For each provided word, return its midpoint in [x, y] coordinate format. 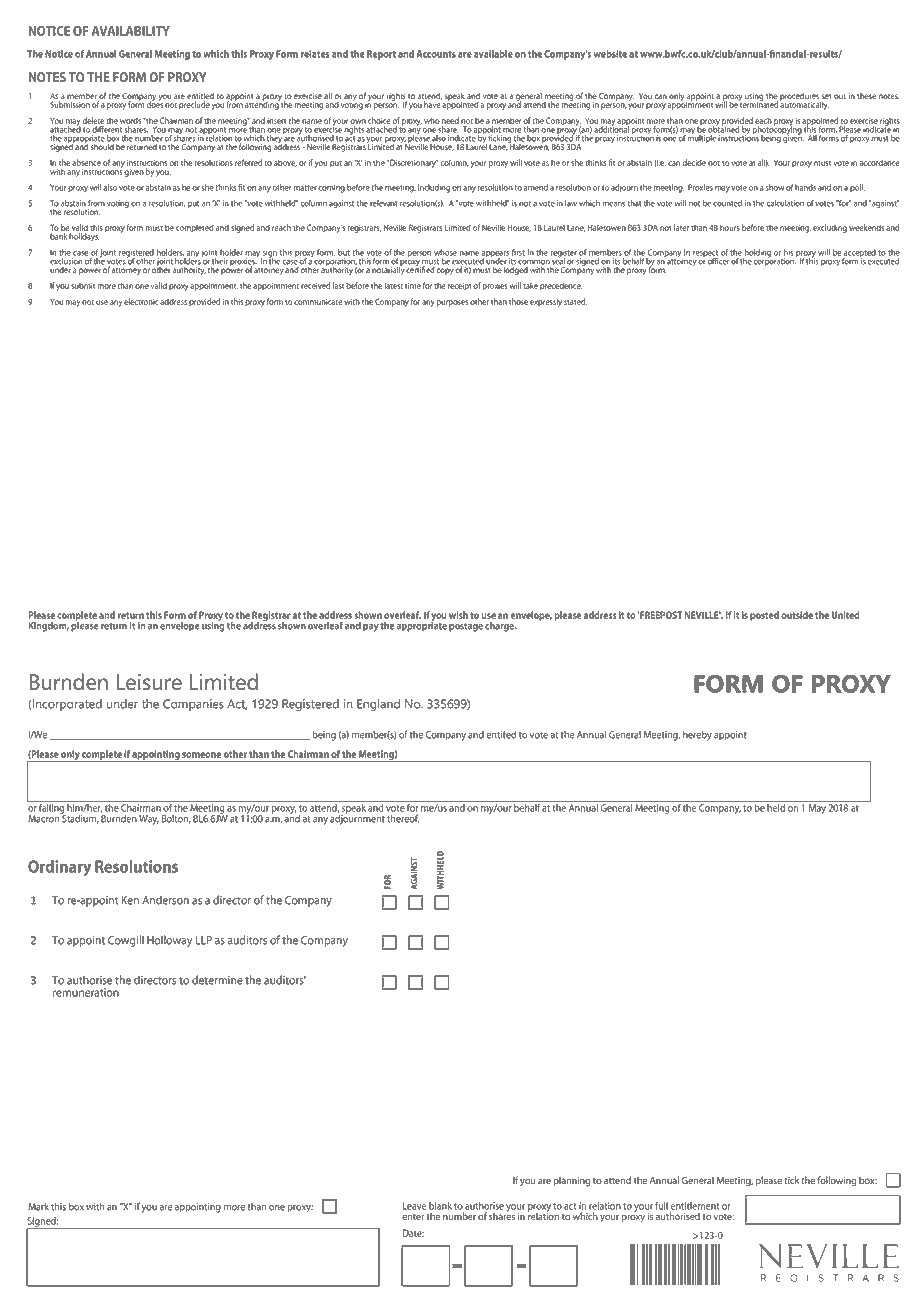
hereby [697, 736]
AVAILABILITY [131, 31]
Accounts [436, 54]
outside [797, 615]
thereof [403, 818]
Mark [38, 1207]
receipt [460, 287]
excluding [830, 228]
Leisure [149, 682]
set [826, 98]
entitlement [694, 1206]
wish [458, 615]
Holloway [169, 941]
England [378, 705]
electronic [141, 301]
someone [201, 755]
